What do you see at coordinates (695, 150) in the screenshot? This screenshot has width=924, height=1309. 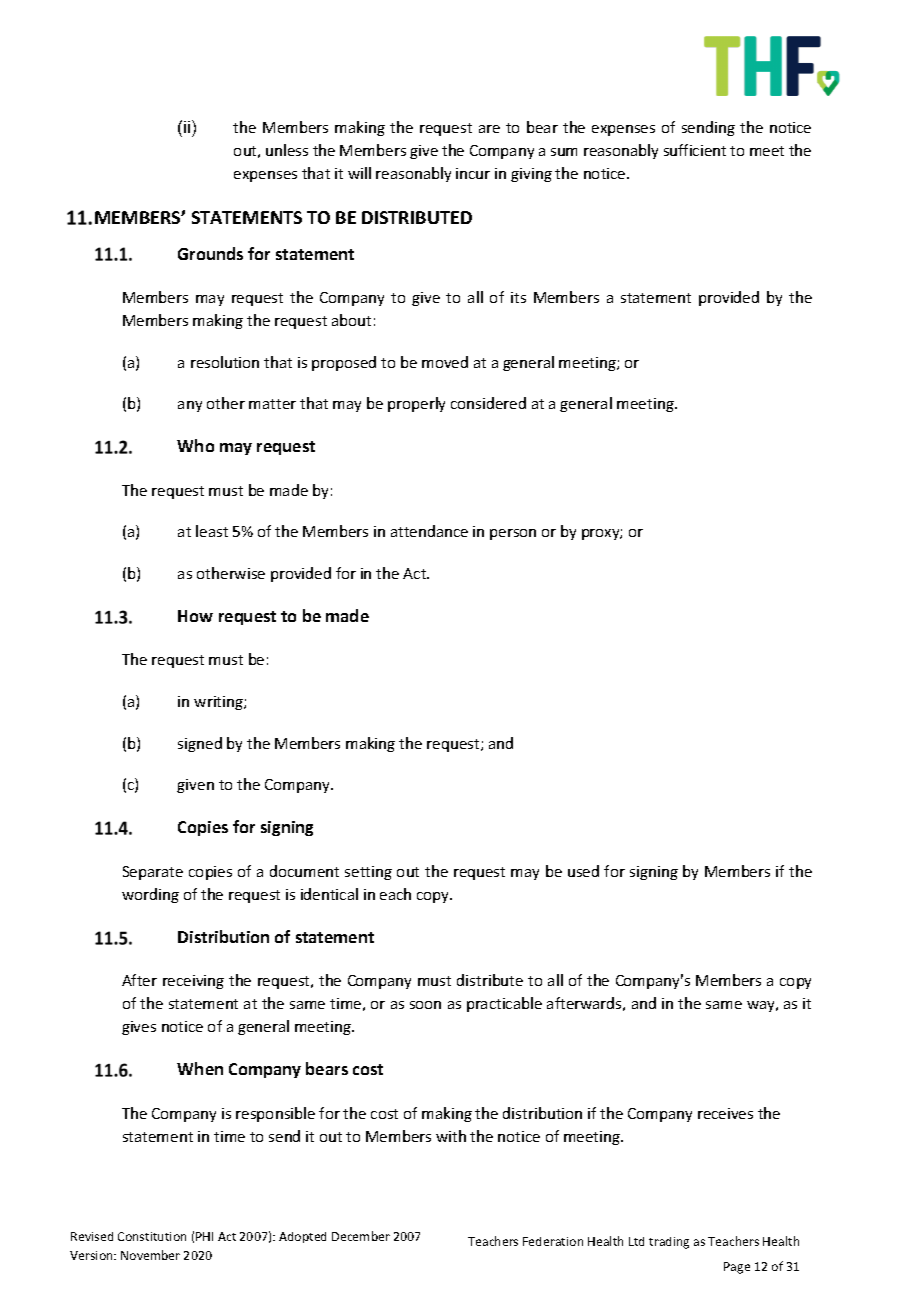 I see `sufficient` at bounding box center [695, 150].
